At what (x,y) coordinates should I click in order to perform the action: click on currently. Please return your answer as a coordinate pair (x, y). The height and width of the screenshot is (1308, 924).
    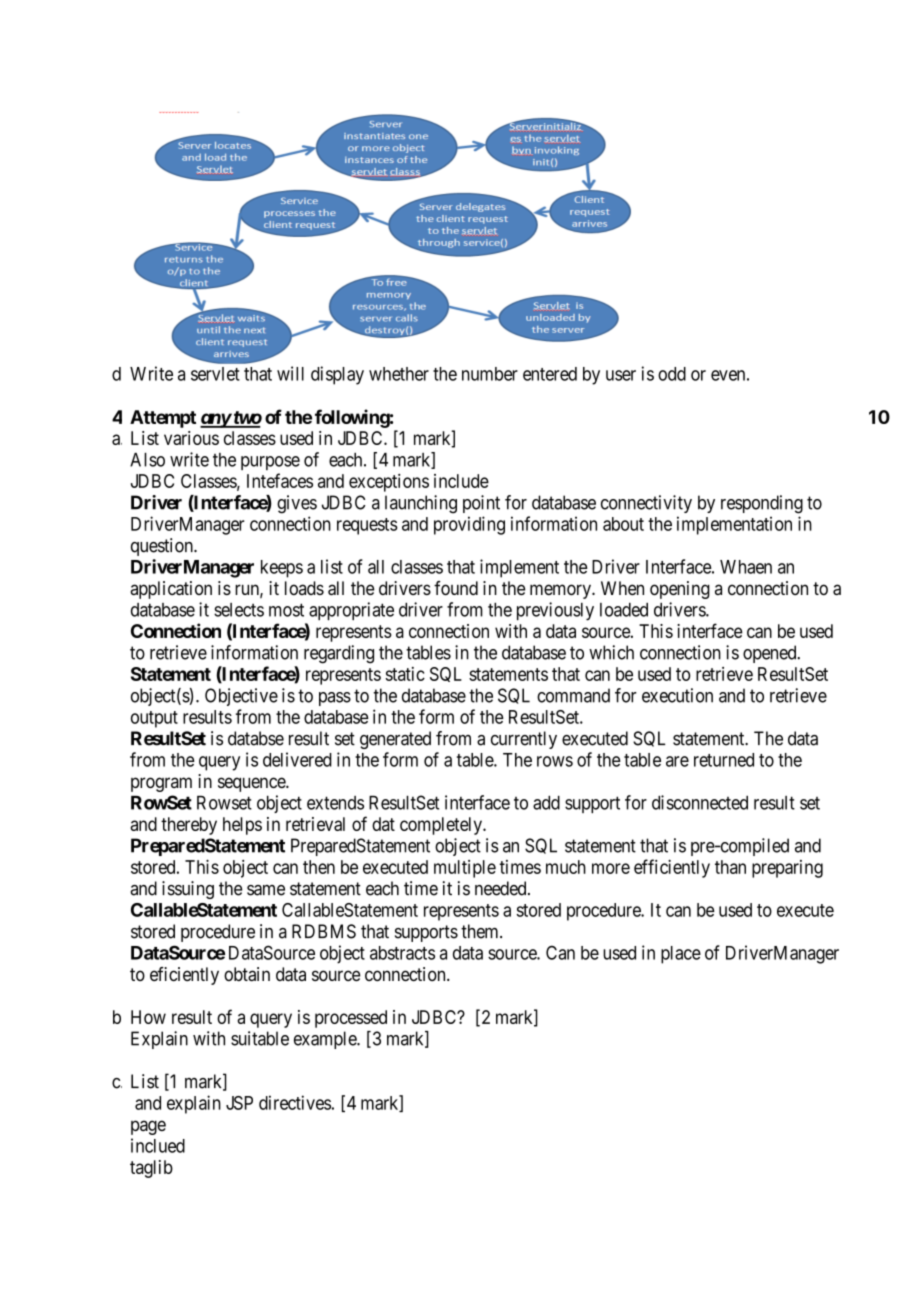
    Looking at the image, I should click on (524, 740).
